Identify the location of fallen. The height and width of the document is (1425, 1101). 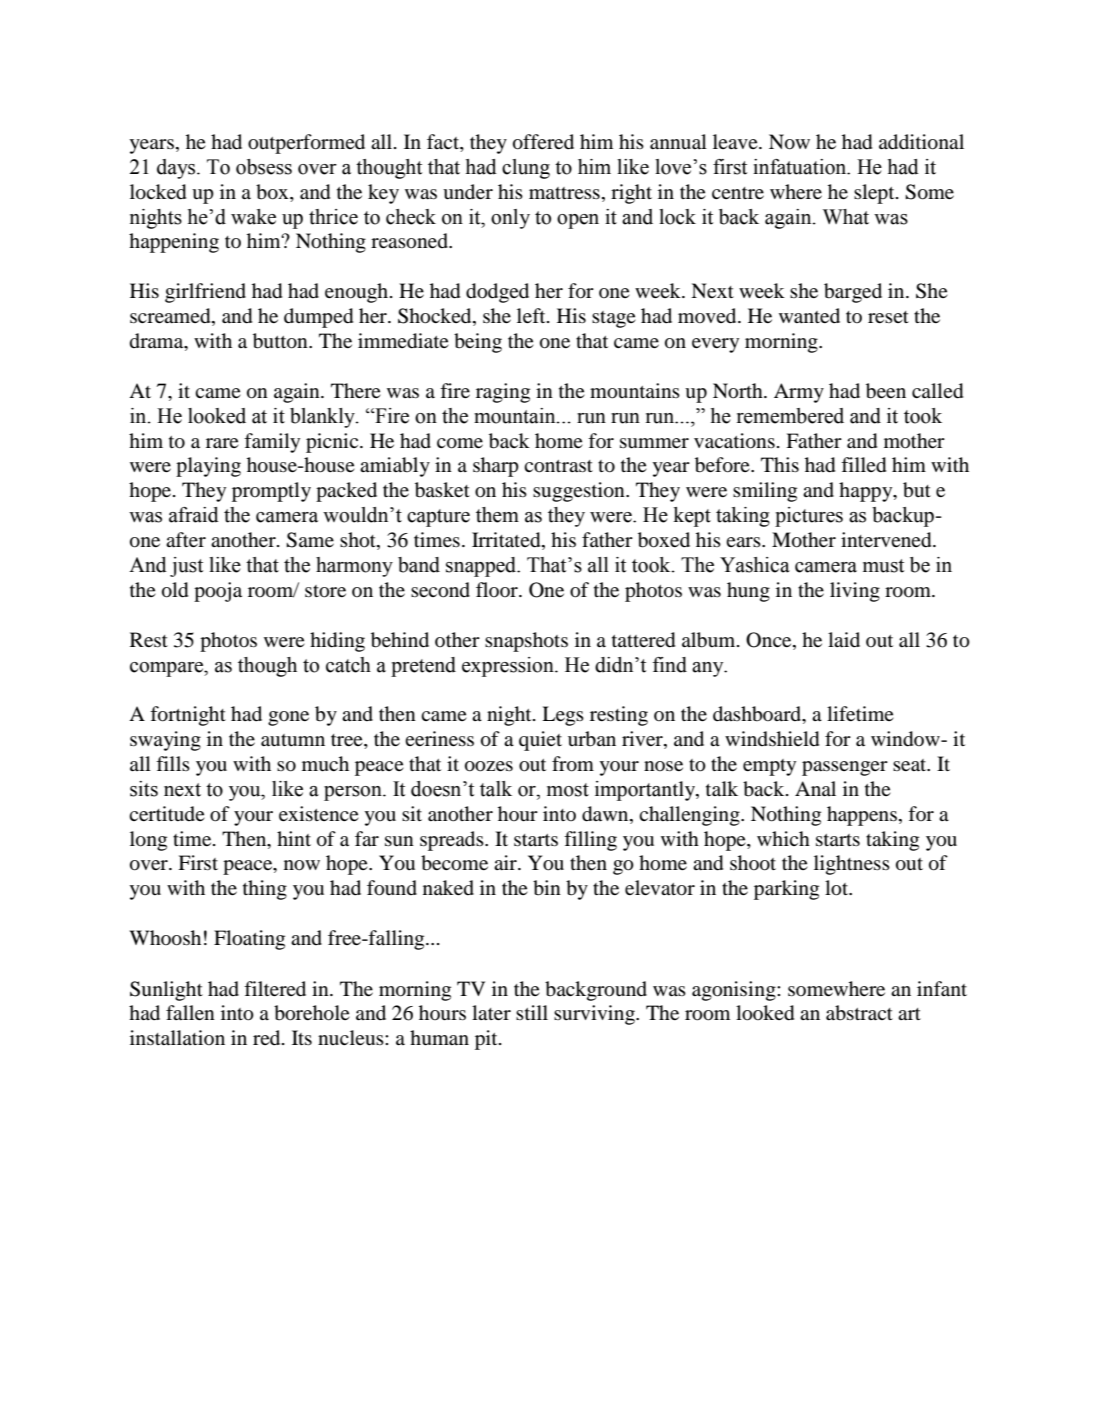
(190, 1012).
